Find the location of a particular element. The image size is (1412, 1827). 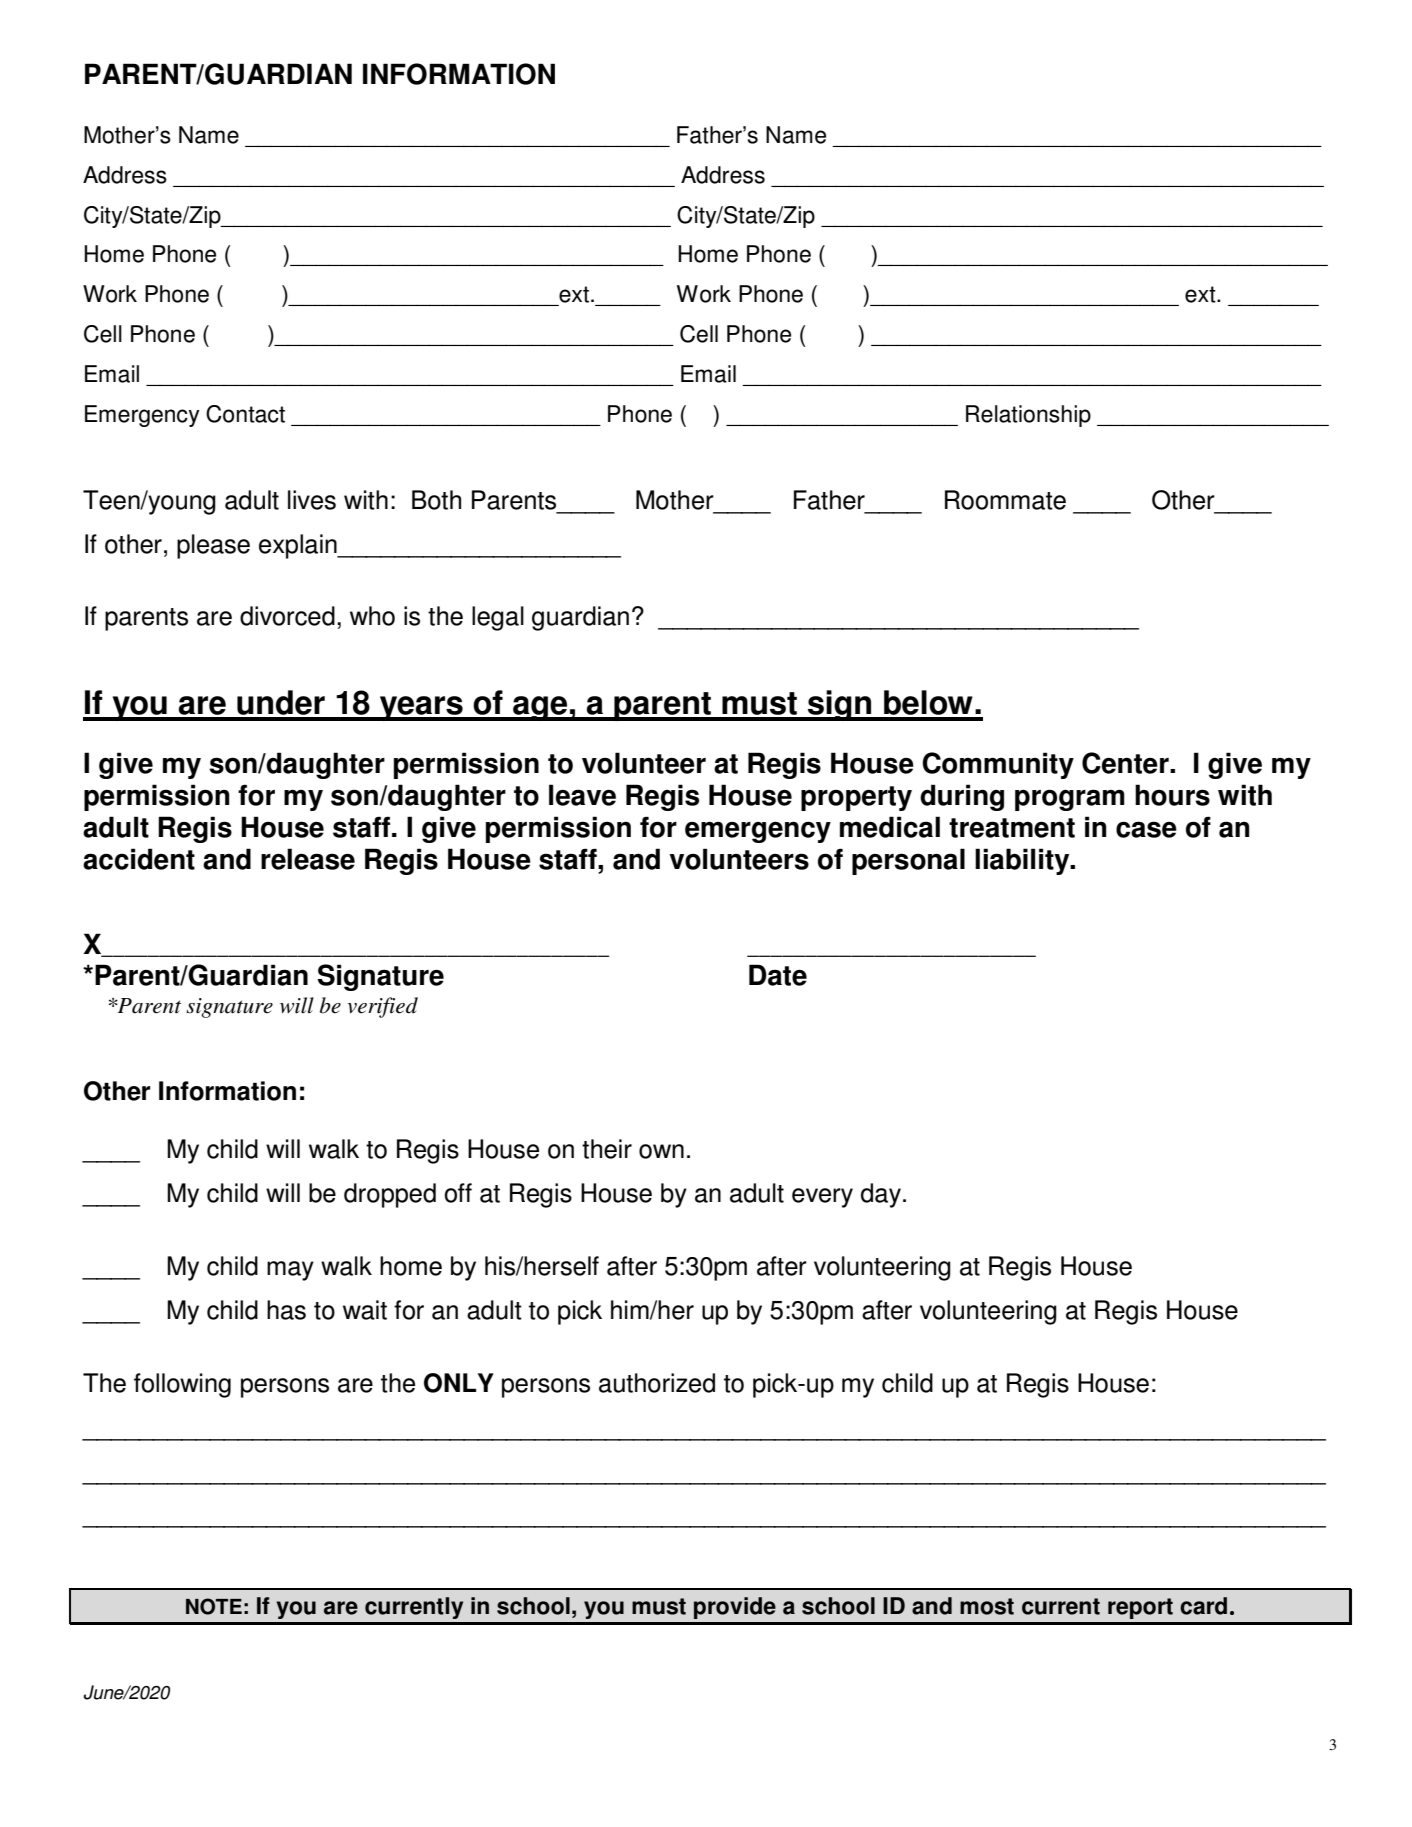

NOTE is located at coordinates (214, 1606).
